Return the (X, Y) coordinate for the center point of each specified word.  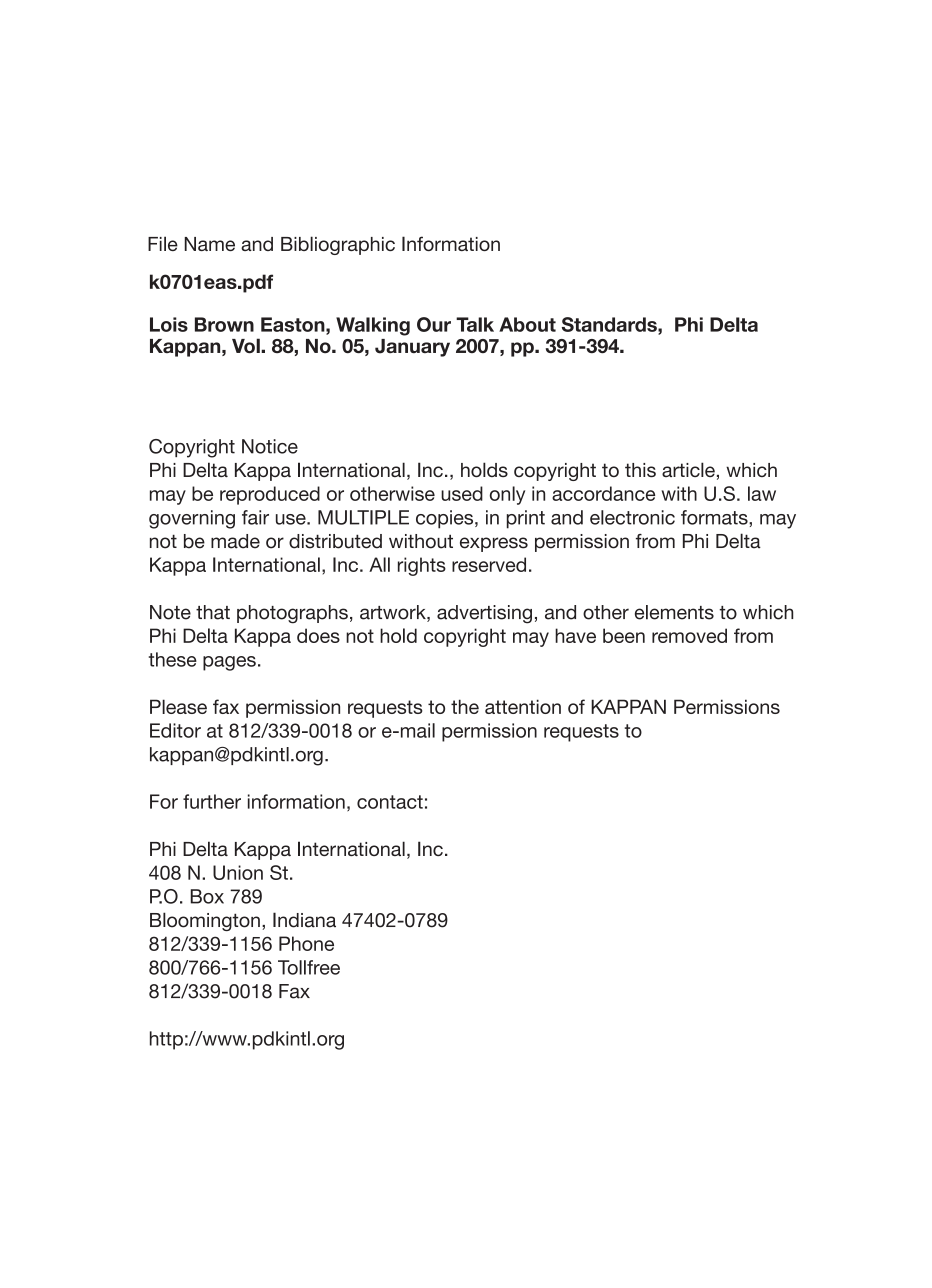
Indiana (304, 920)
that (213, 612)
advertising (484, 614)
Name (210, 244)
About (527, 324)
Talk (475, 324)
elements (674, 612)
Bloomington (205, 921)
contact (390, 802)
